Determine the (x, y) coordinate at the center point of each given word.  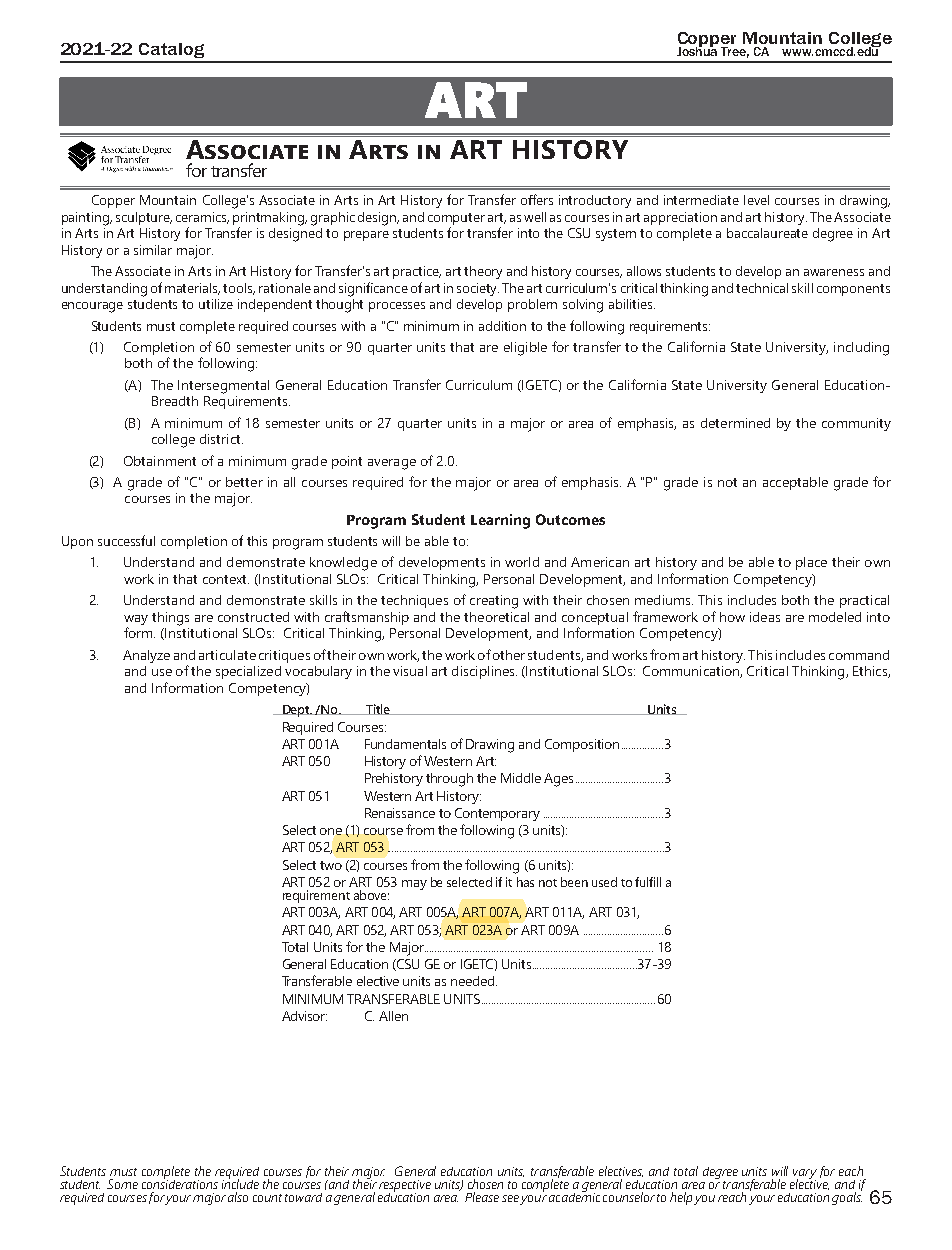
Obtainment (160, 461)
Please (482, 1197)
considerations (180, 1183)
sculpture (144, 218)
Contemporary (497, 814)
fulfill (648, 882)
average (392, 464)
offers (537, 199)
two (331, 865)
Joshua (697, 50)
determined (735, 423)
